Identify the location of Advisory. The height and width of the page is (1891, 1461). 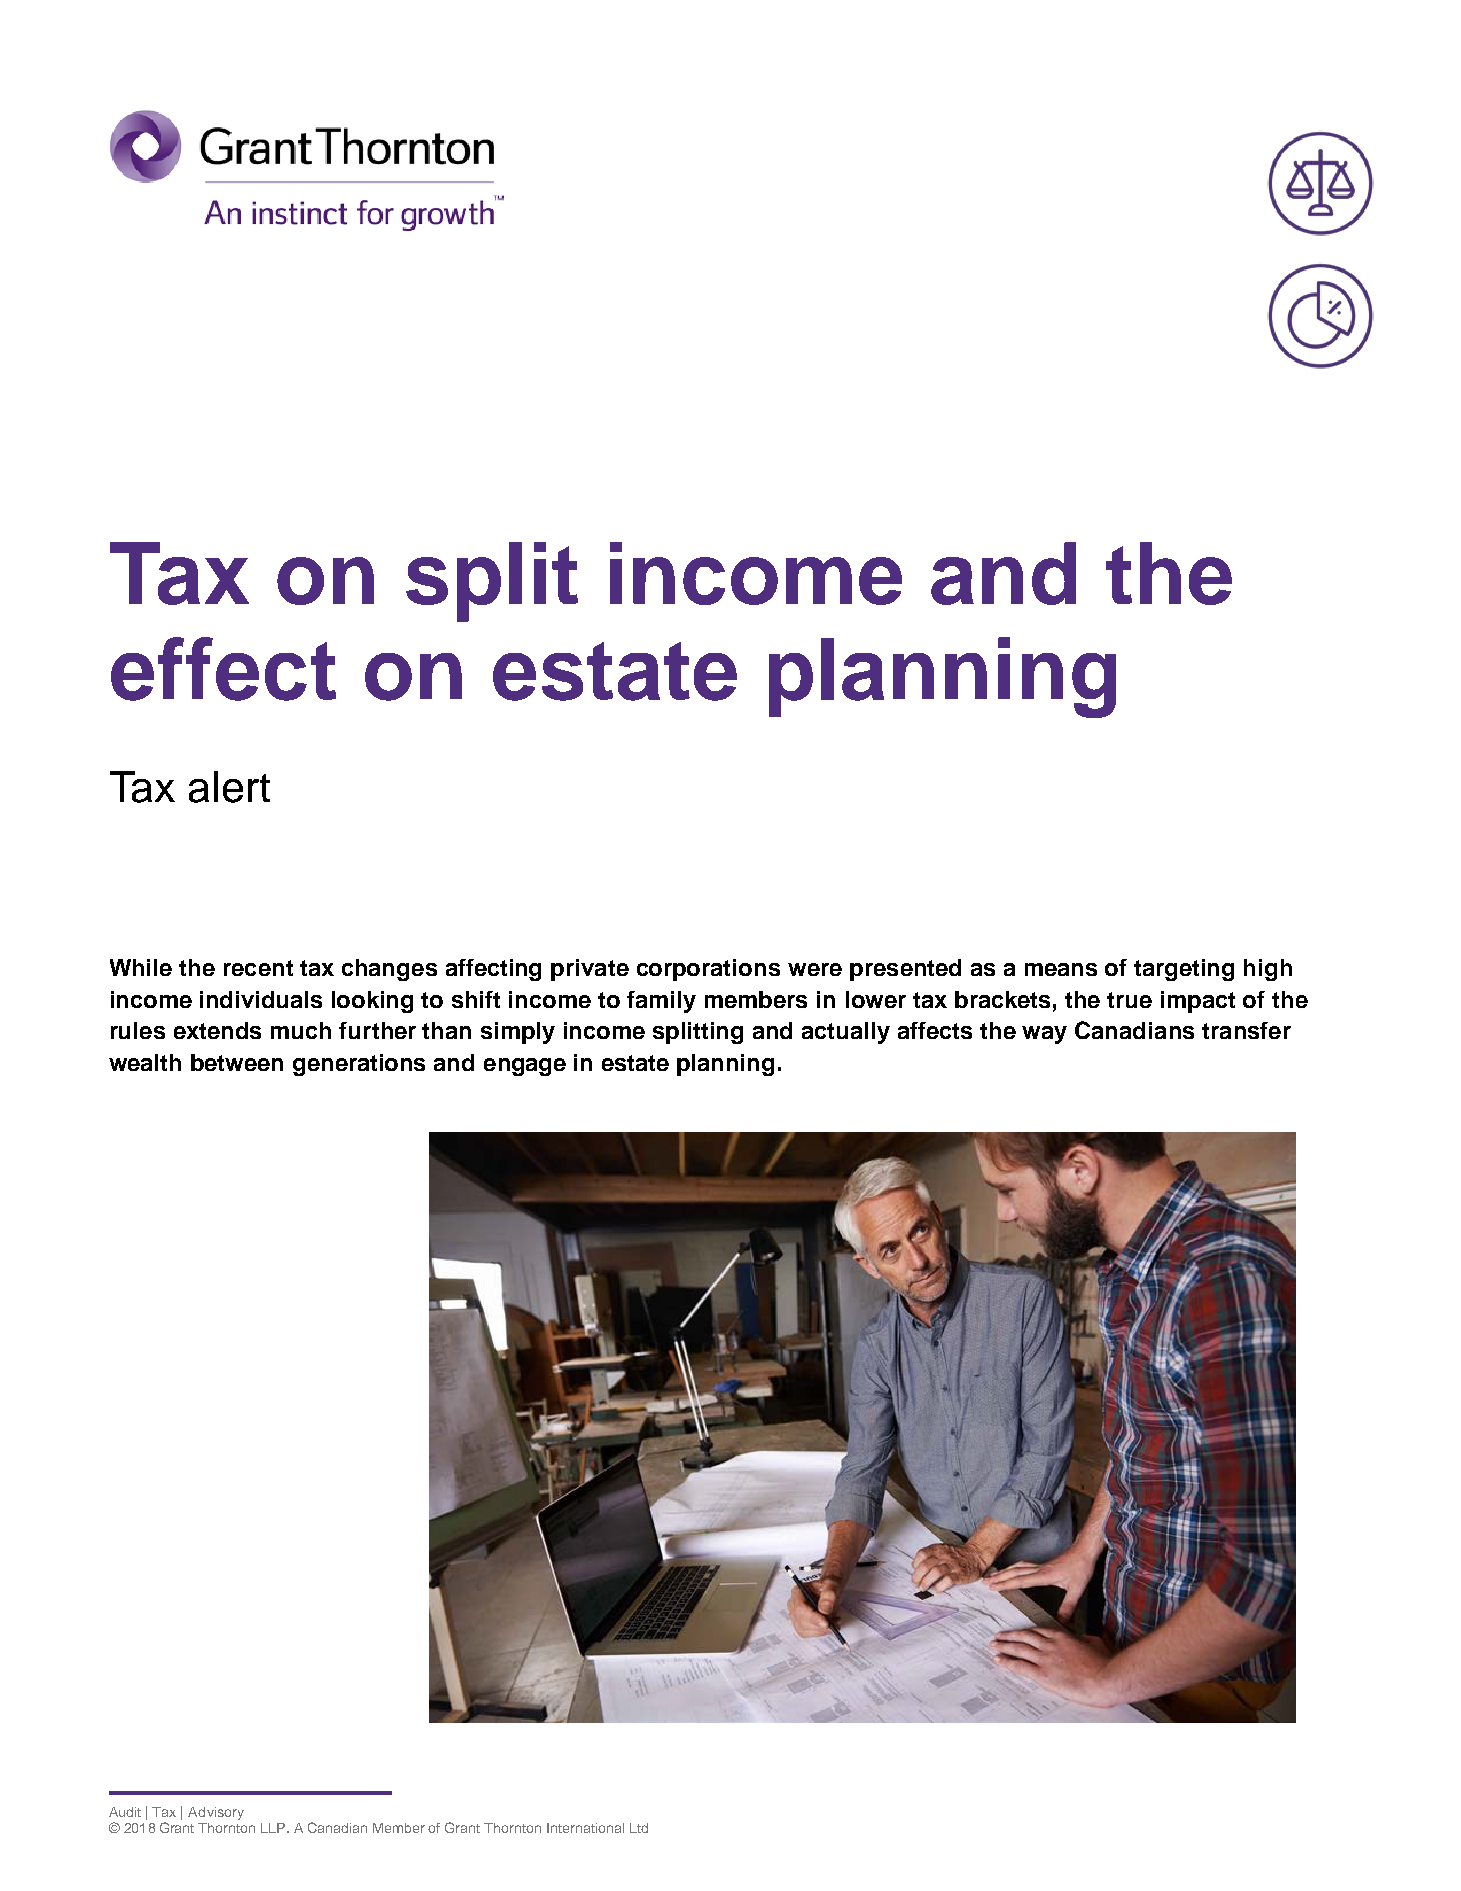
(216, 1813).
